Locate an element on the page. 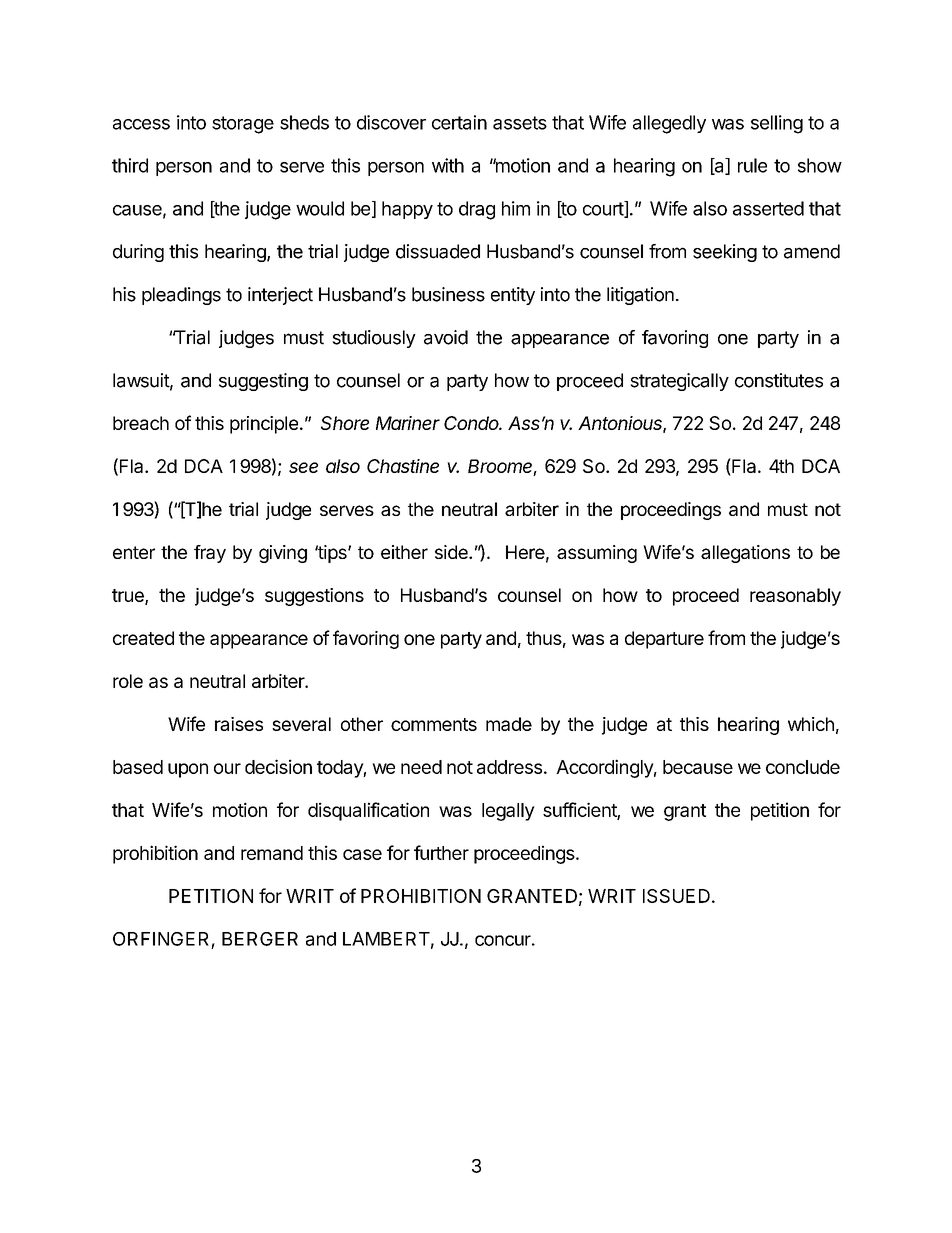  side is located at coordinates (452, 552).
